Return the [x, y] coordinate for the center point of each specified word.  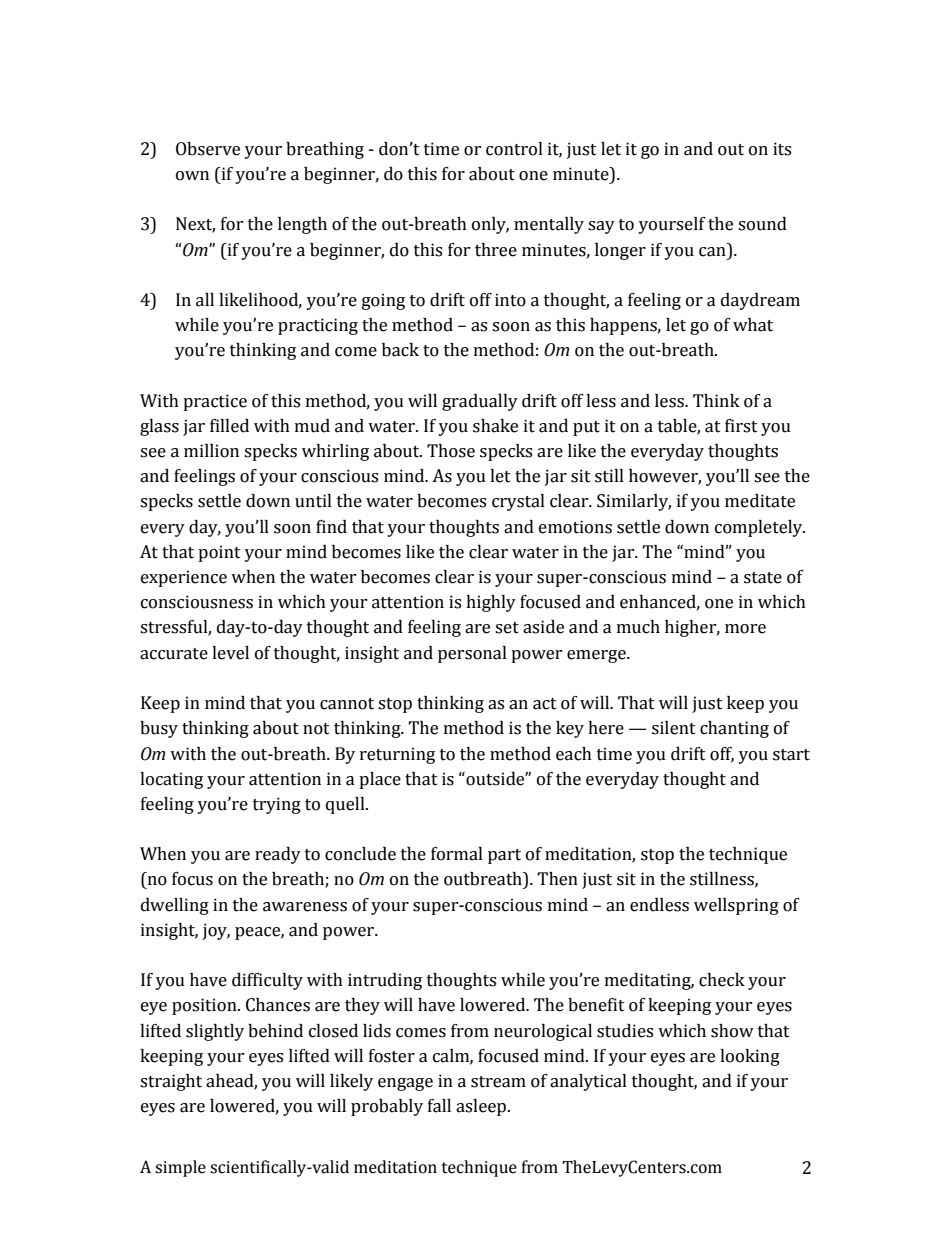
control [514, 149]
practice [215, 402]
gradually [480, 402]
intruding [385, 981]
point [219, 553]
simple [180, 1168]
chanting [734, 729]
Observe [208, 149]
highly [491, 603]
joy [216, 931]
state [763, 578]
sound [762, 224]
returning [397, 755]
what [753, 325]
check [722, 980]
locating [171, 780]
